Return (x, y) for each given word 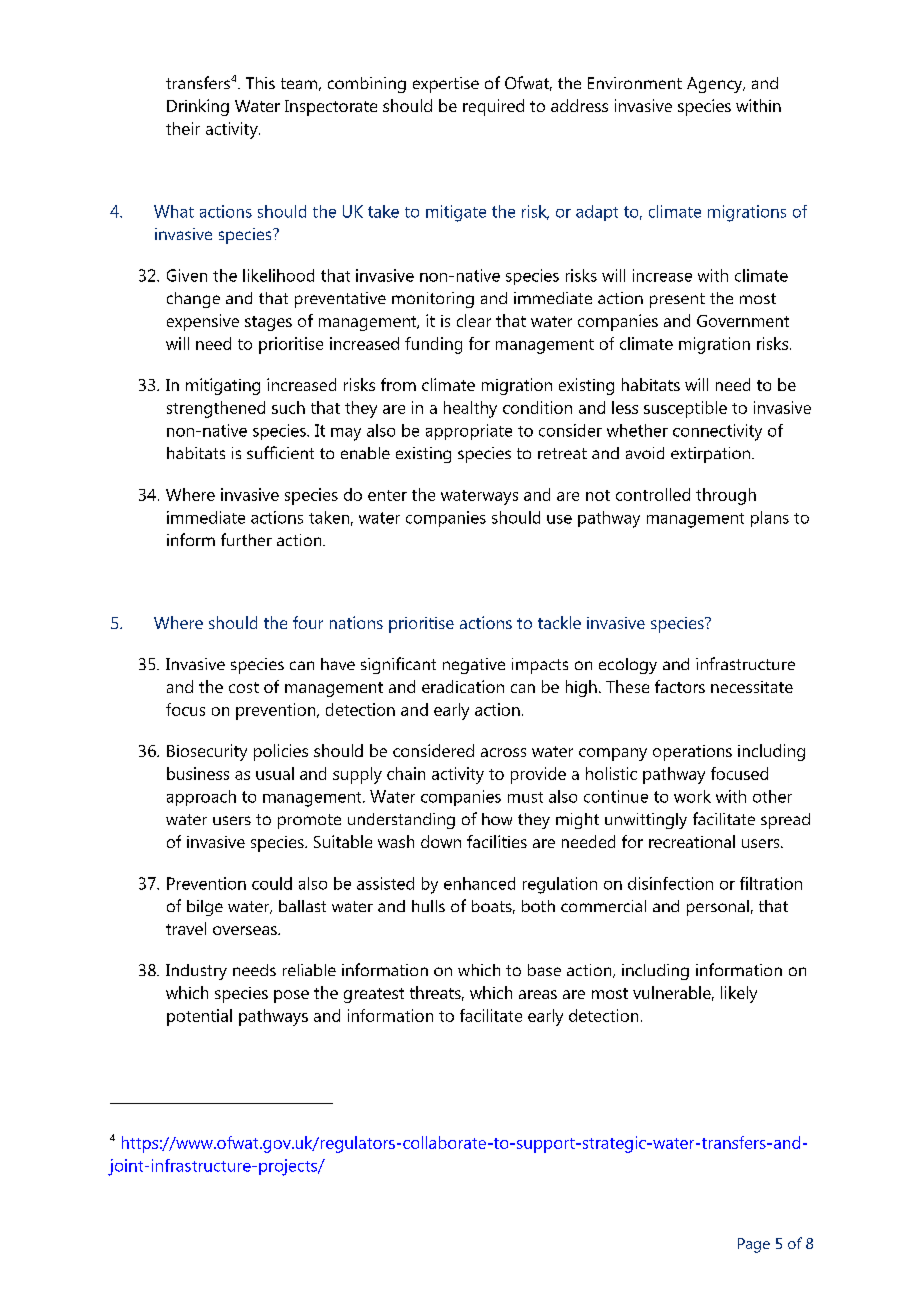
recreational (692, 841)
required (493, 107)
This (260, 83)
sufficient (280, 452)
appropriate (469, 432)
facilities (497, 841)
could (272, 883)
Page (754, 1245)
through (726, 496)
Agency (716, 85)
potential (199, 1017)
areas (538, 994)
